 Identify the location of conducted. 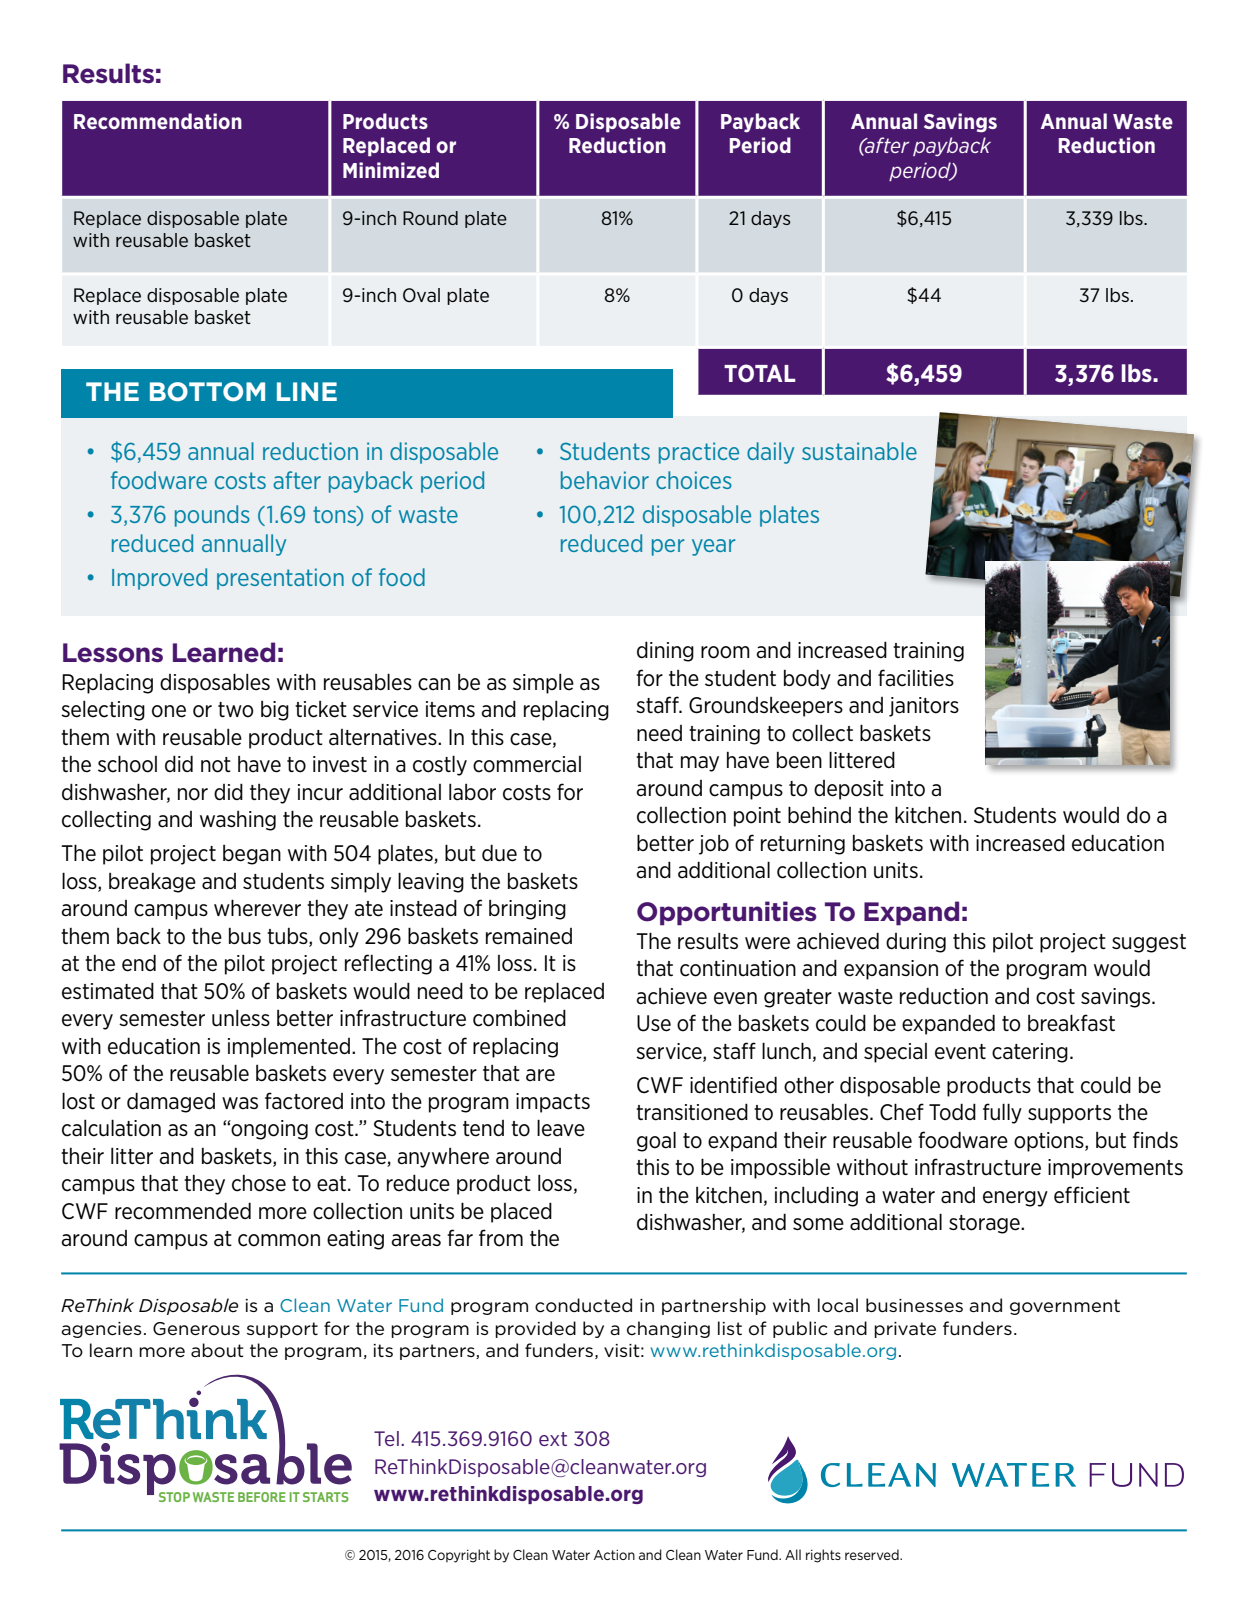
(583, 1305).
